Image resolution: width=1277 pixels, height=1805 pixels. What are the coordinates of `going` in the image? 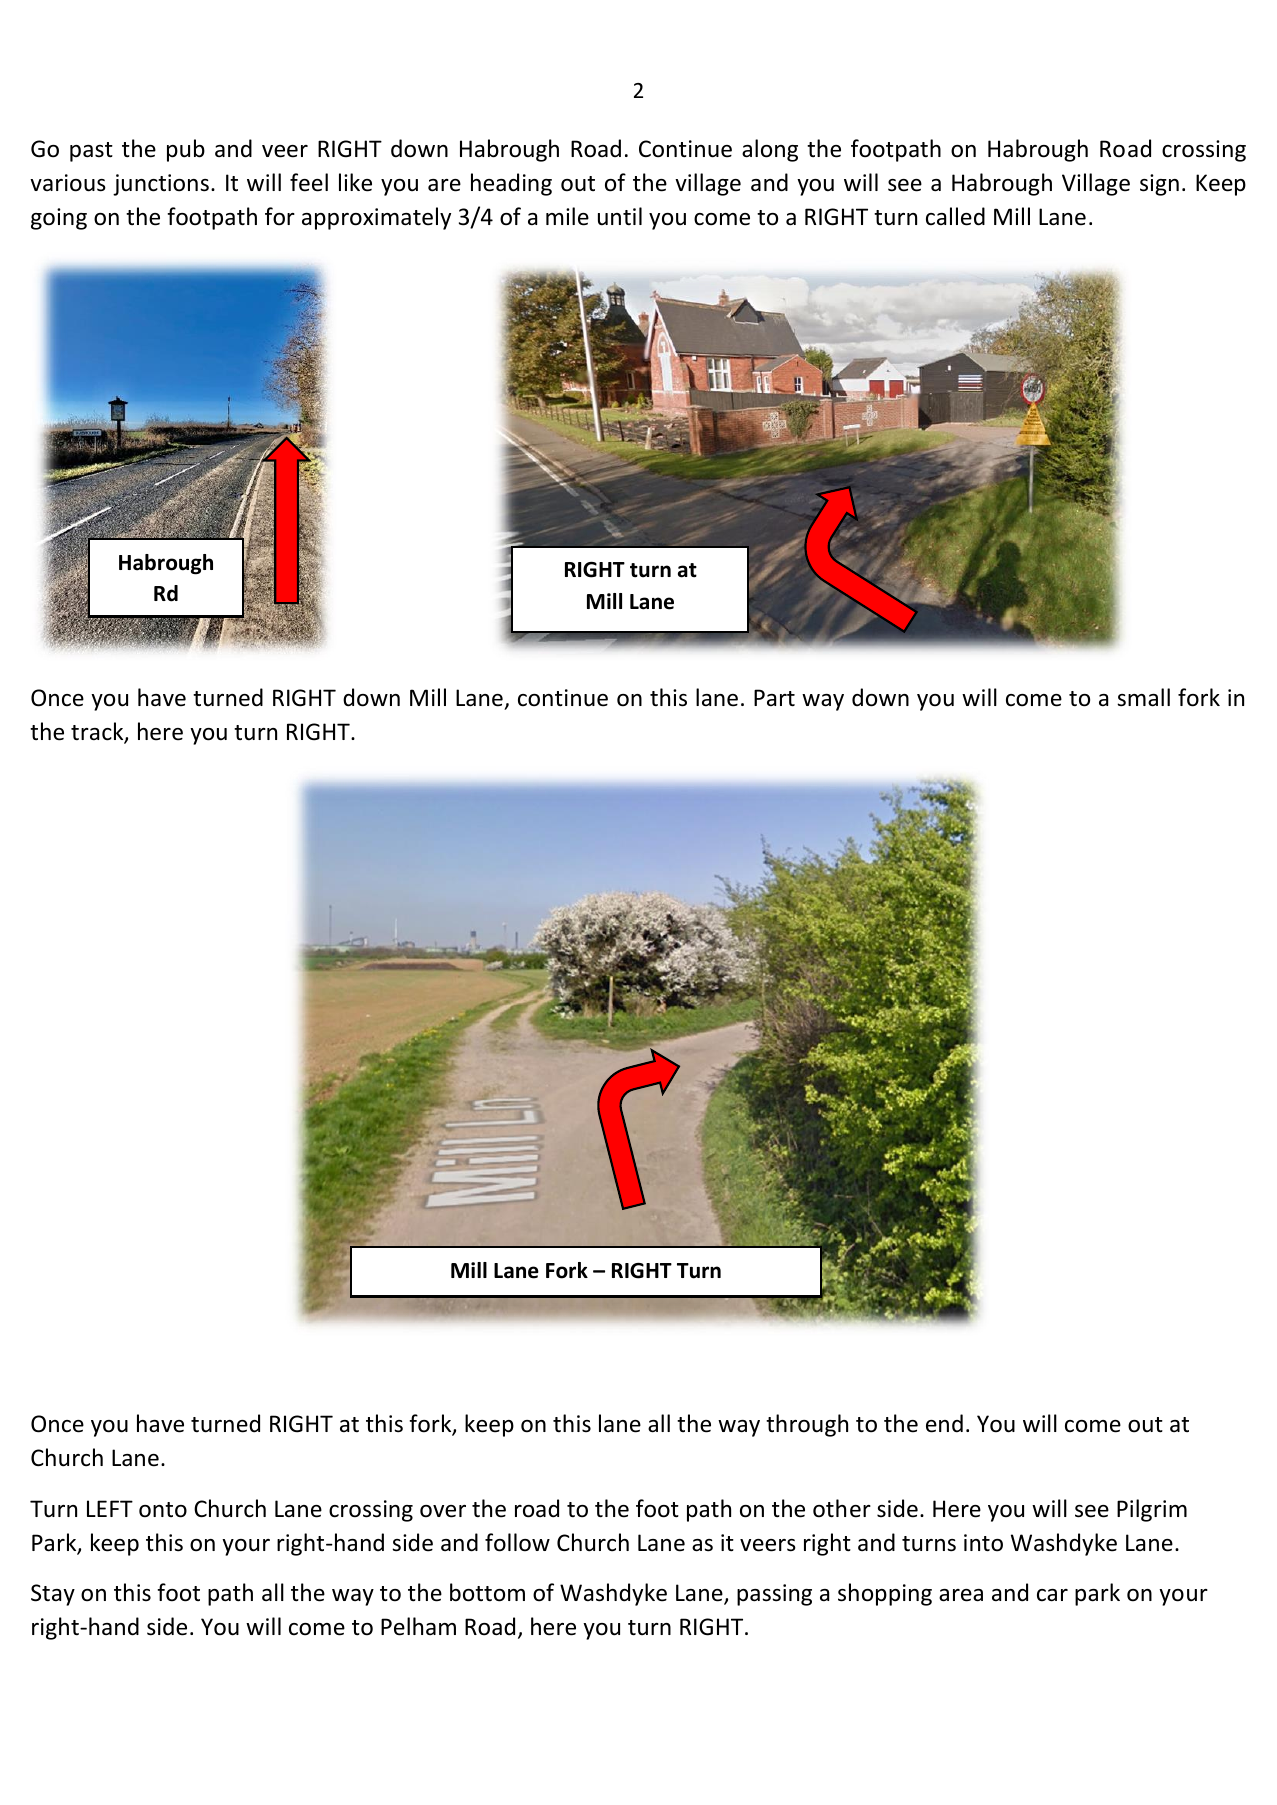 It's located at (59, 219).
